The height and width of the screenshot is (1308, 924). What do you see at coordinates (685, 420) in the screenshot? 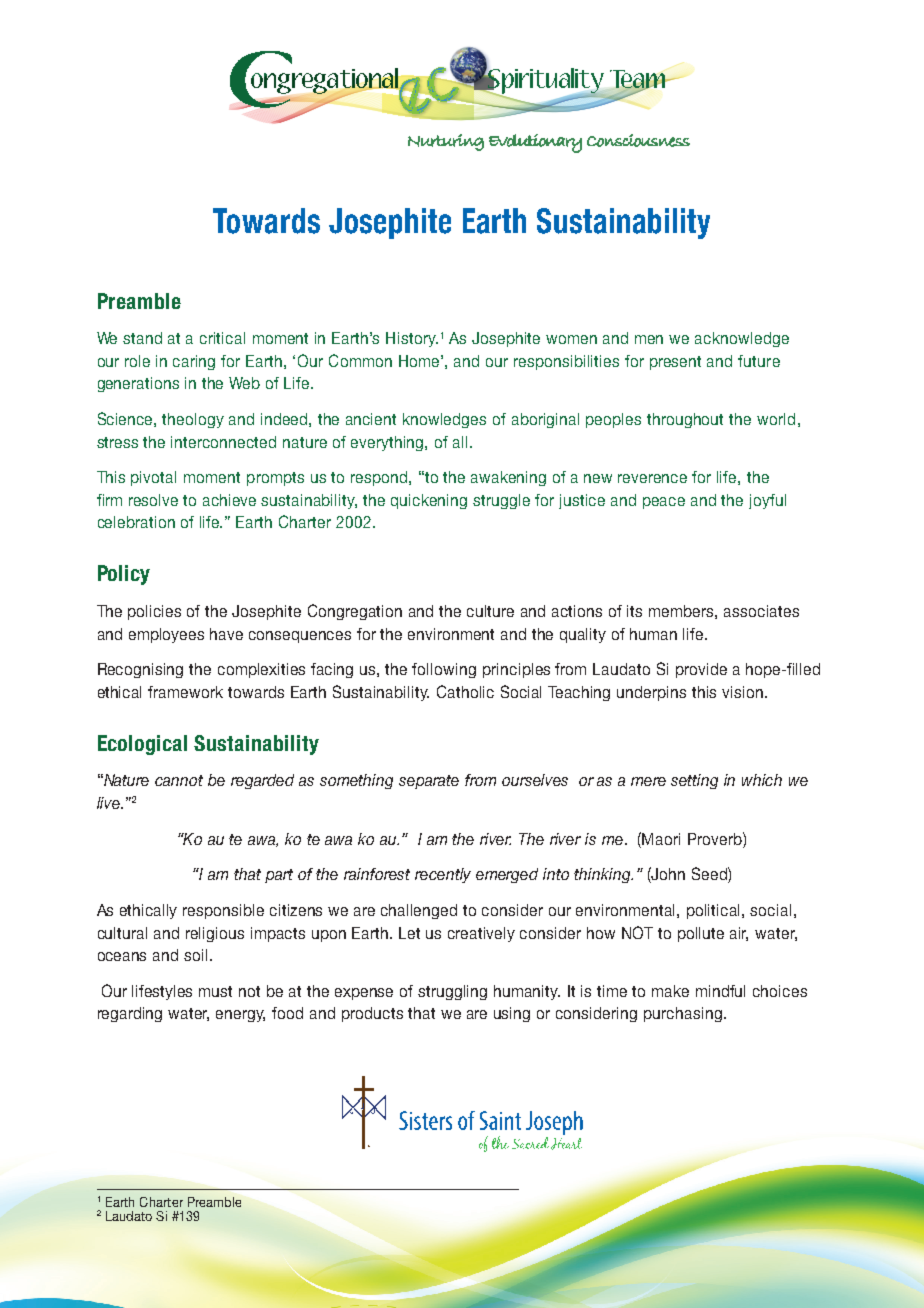
I see `throughout` at bounding box center [685, 420].
